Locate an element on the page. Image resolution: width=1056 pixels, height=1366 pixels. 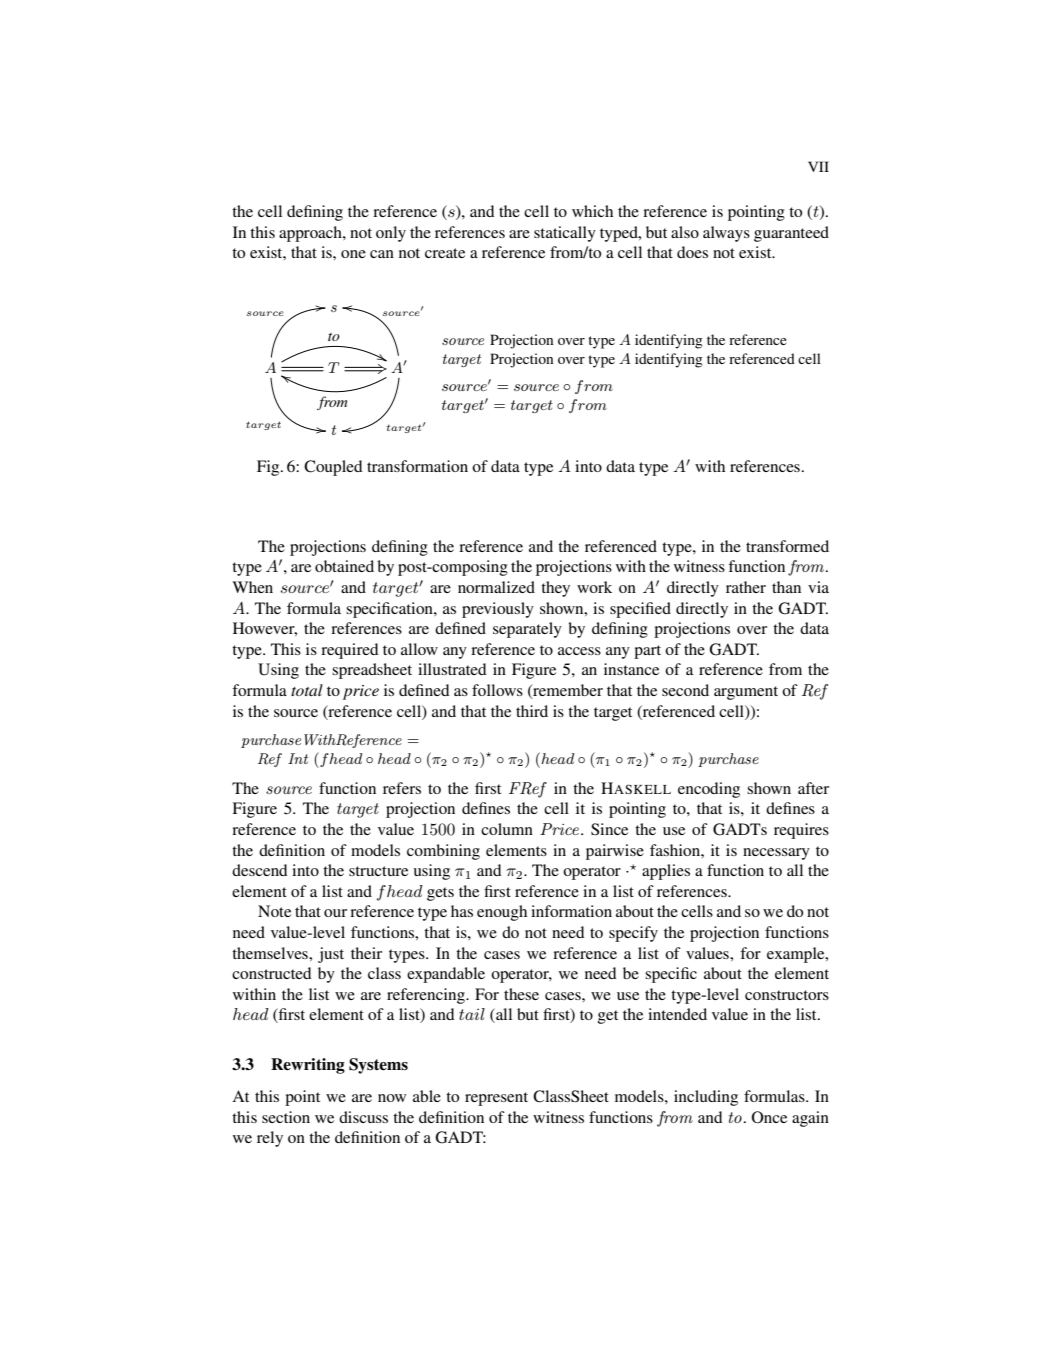
approach is located at coordinates (311, 234).
